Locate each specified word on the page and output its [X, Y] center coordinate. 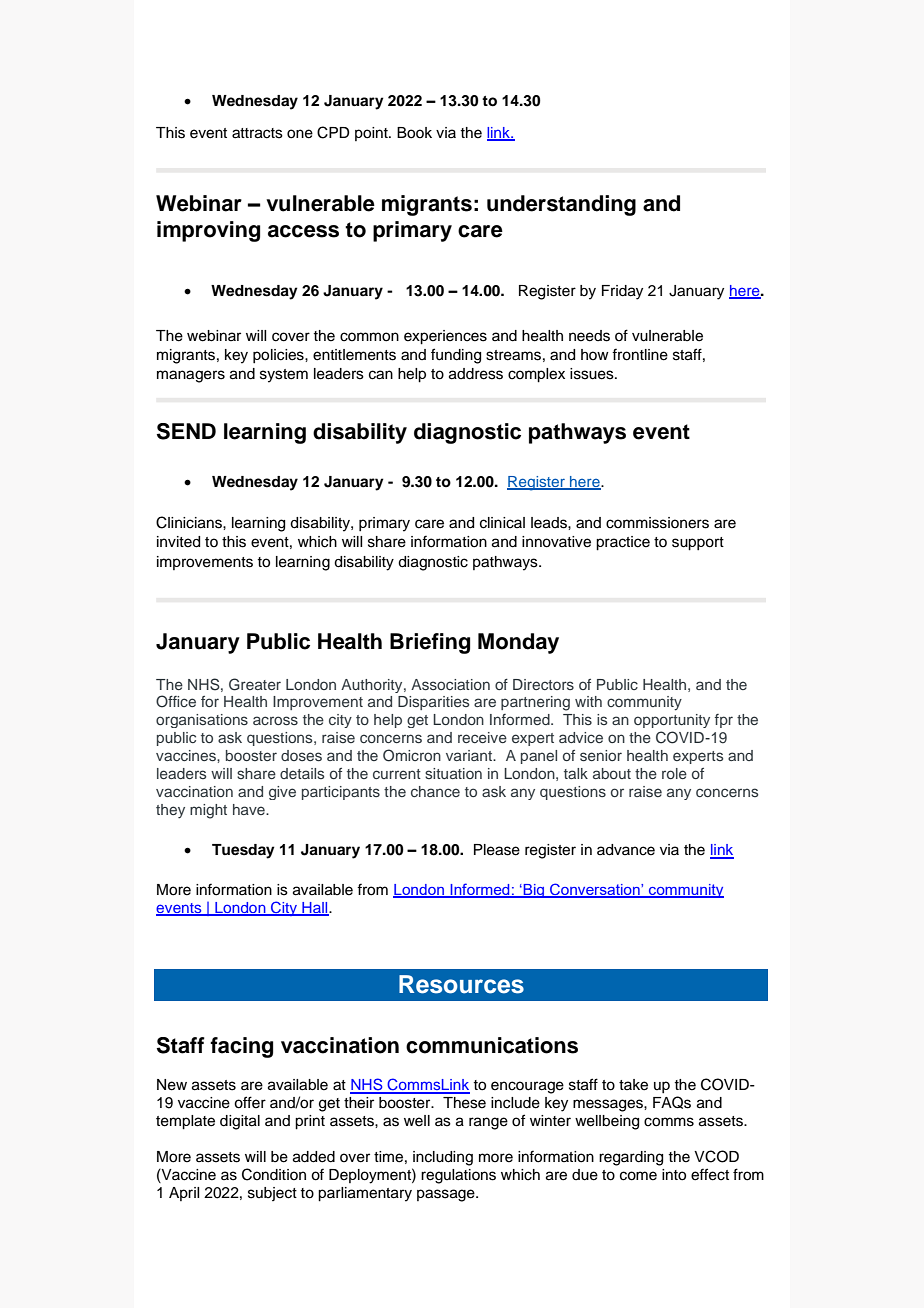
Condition [274, 1174]
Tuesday [243, 851]
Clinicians [190, 522]
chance [435, 791]
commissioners [657, 523]
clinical [502, 523]
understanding [561, 205]
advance [626, 850]
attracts [257, 133]
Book [414, 133]
